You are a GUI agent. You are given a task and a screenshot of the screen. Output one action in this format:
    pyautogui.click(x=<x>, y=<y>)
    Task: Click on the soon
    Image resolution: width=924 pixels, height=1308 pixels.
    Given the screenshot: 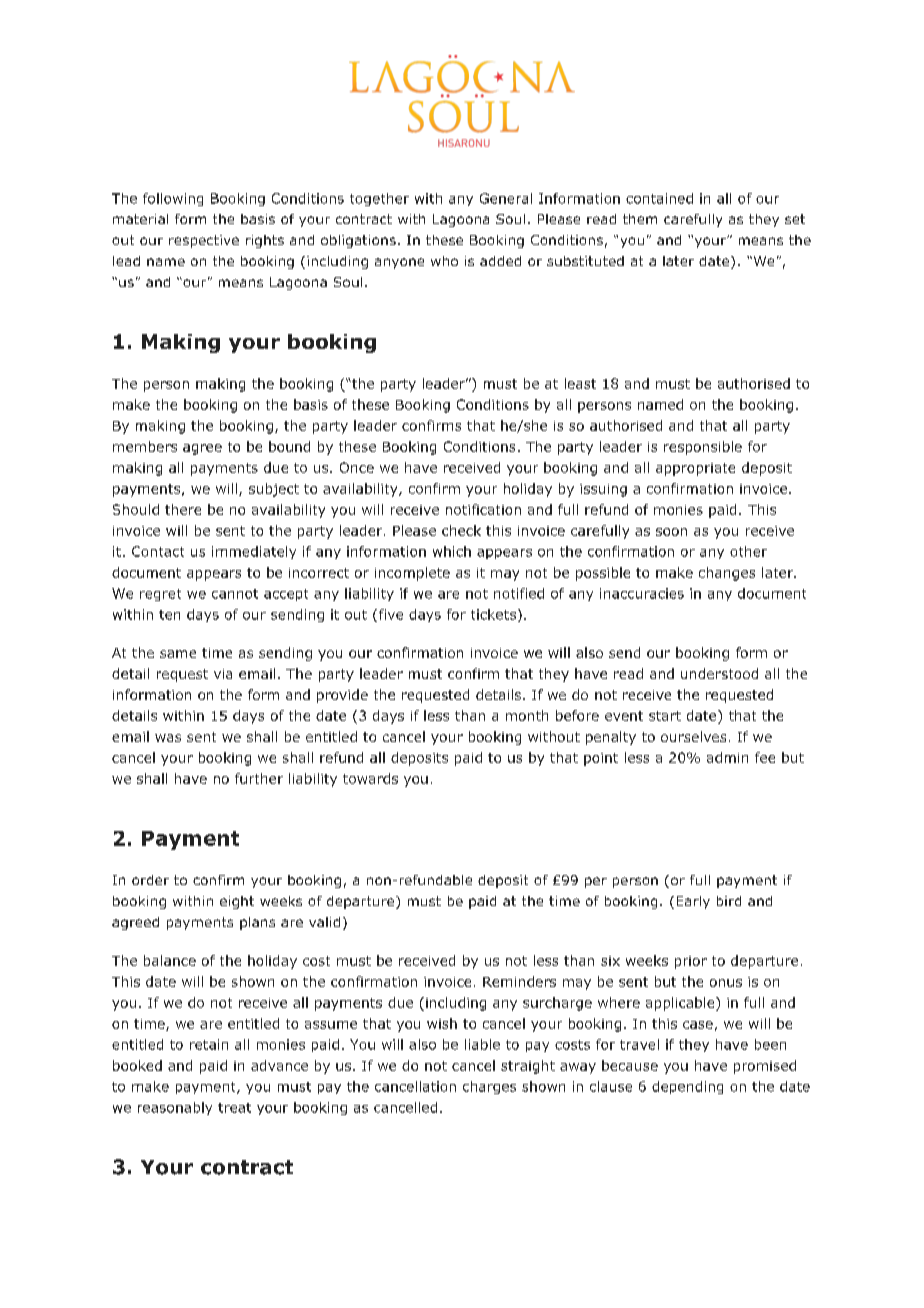 What is the action you would take?
    pyautogui.click(x=671, y=532)
